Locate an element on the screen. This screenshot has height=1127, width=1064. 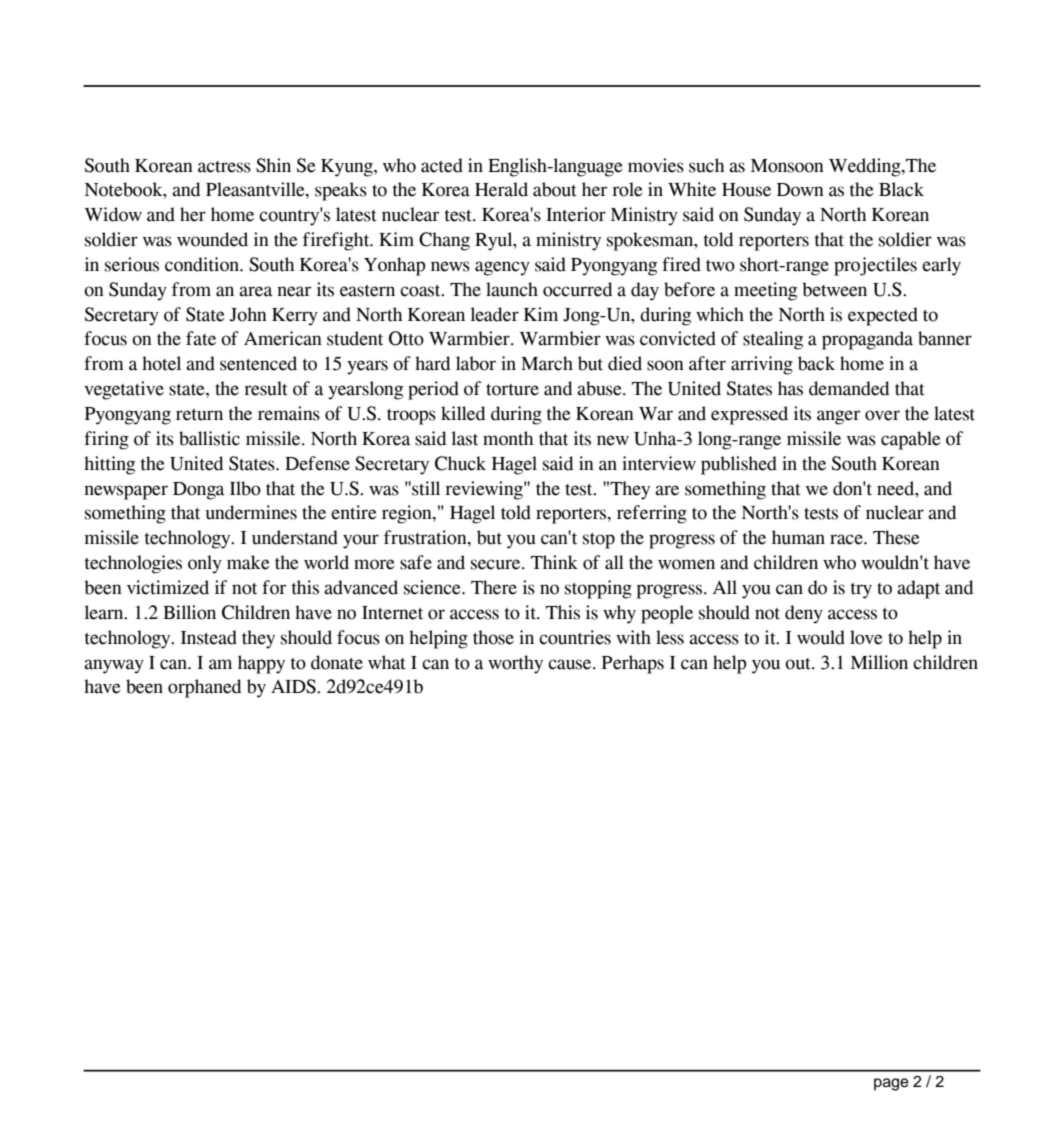
AIDS is located at coordinates (294, 686).
